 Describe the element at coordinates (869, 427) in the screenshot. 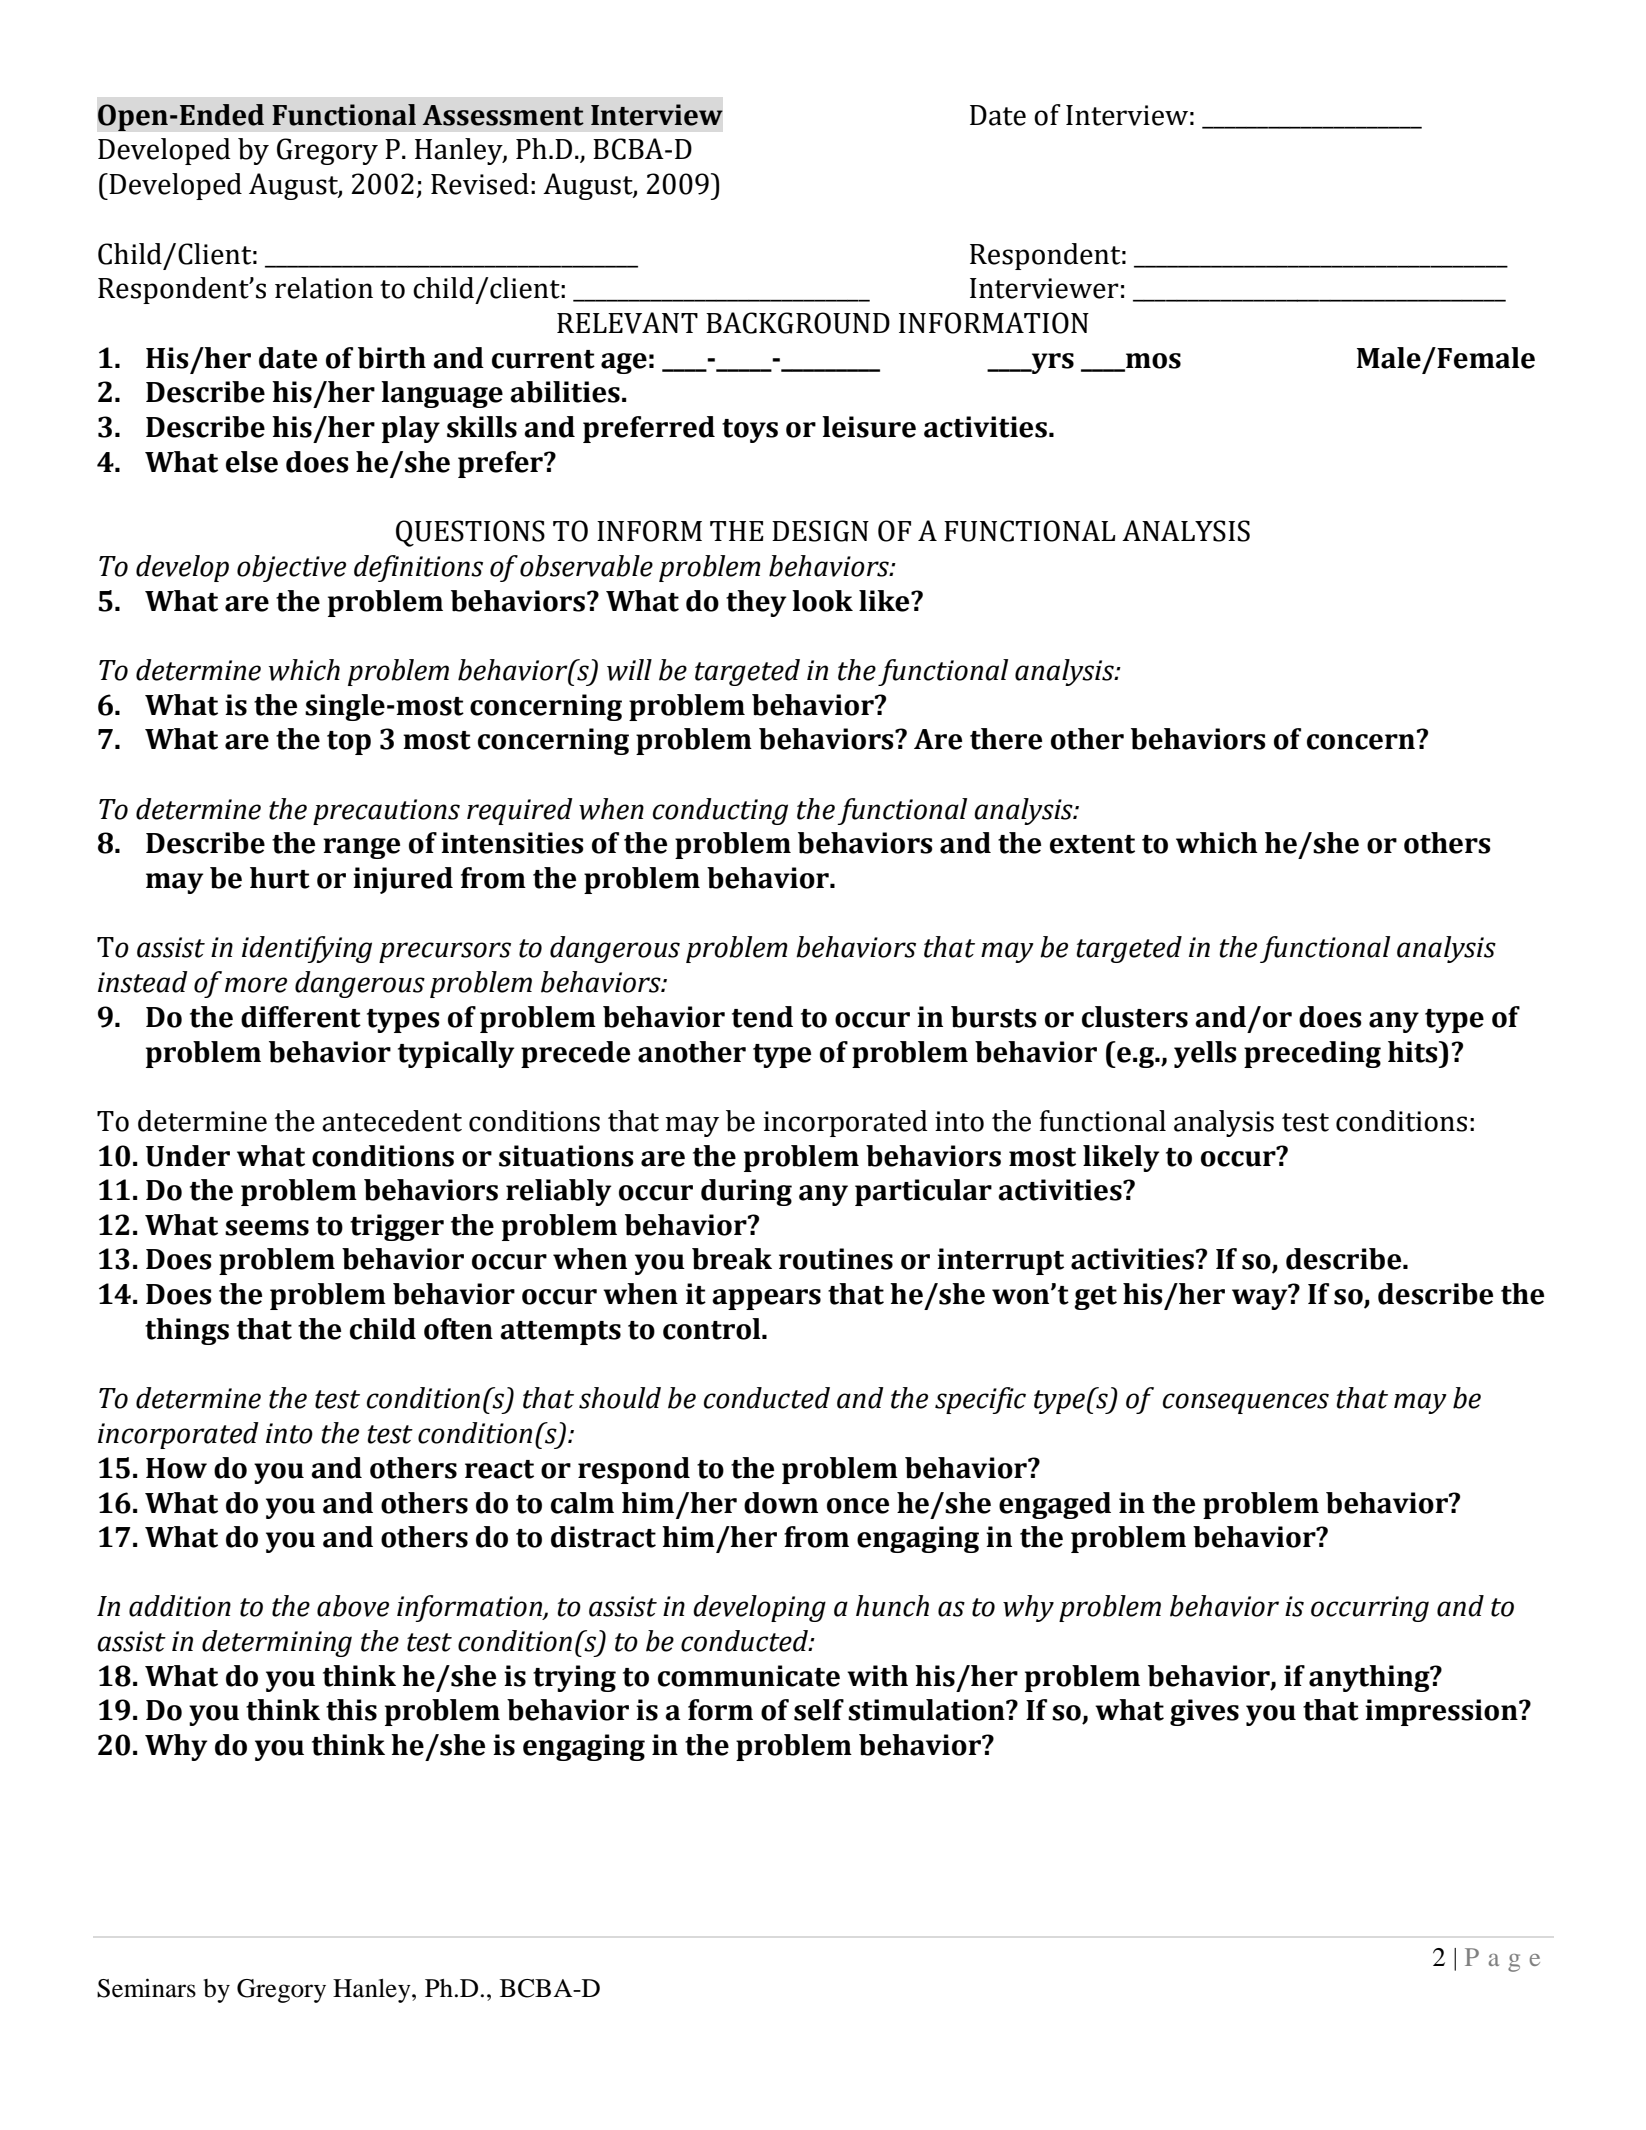

I see `leisure` at that location.
